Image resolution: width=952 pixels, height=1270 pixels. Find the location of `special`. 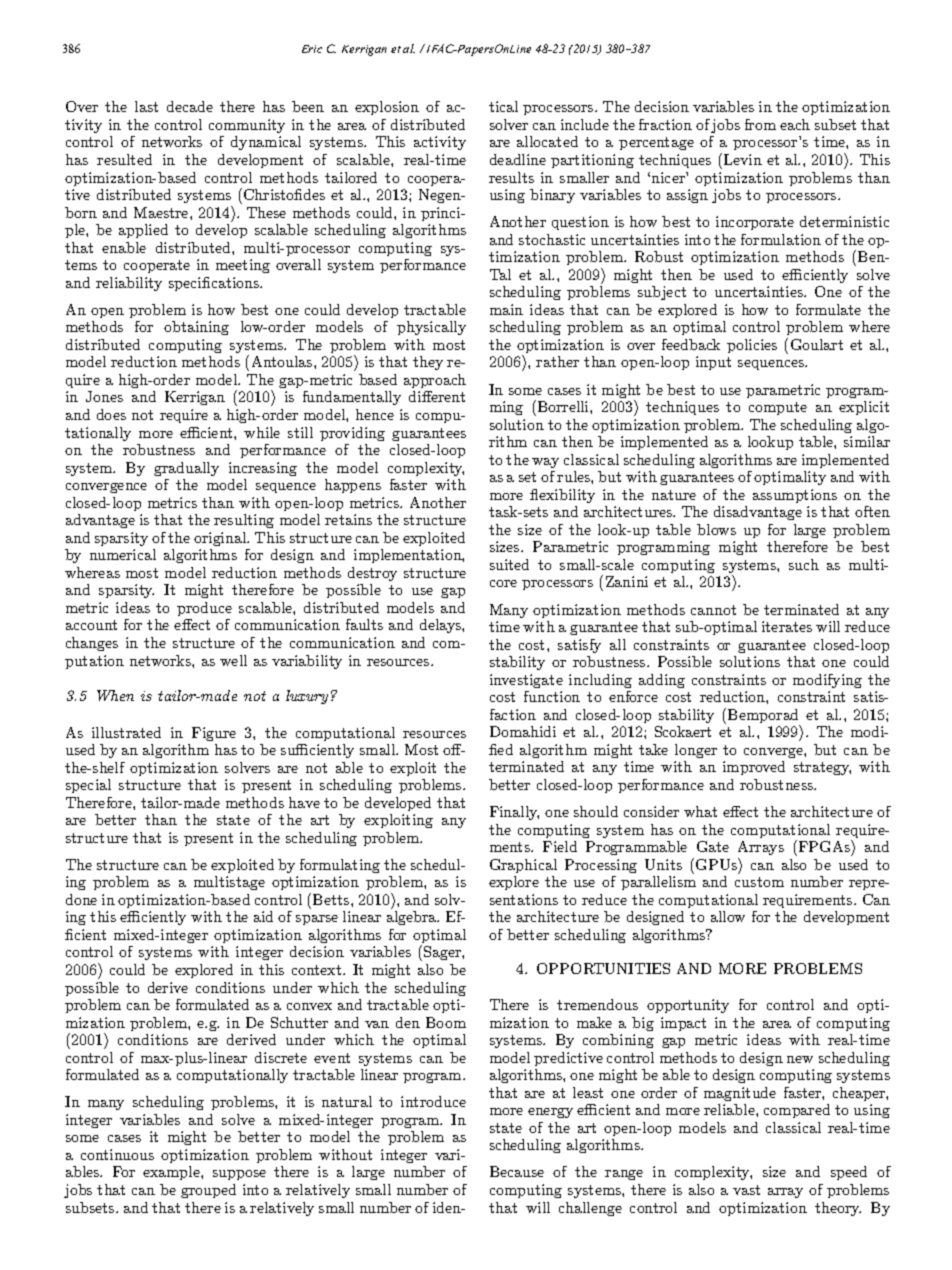

special is located at coordinates (88, 786).
